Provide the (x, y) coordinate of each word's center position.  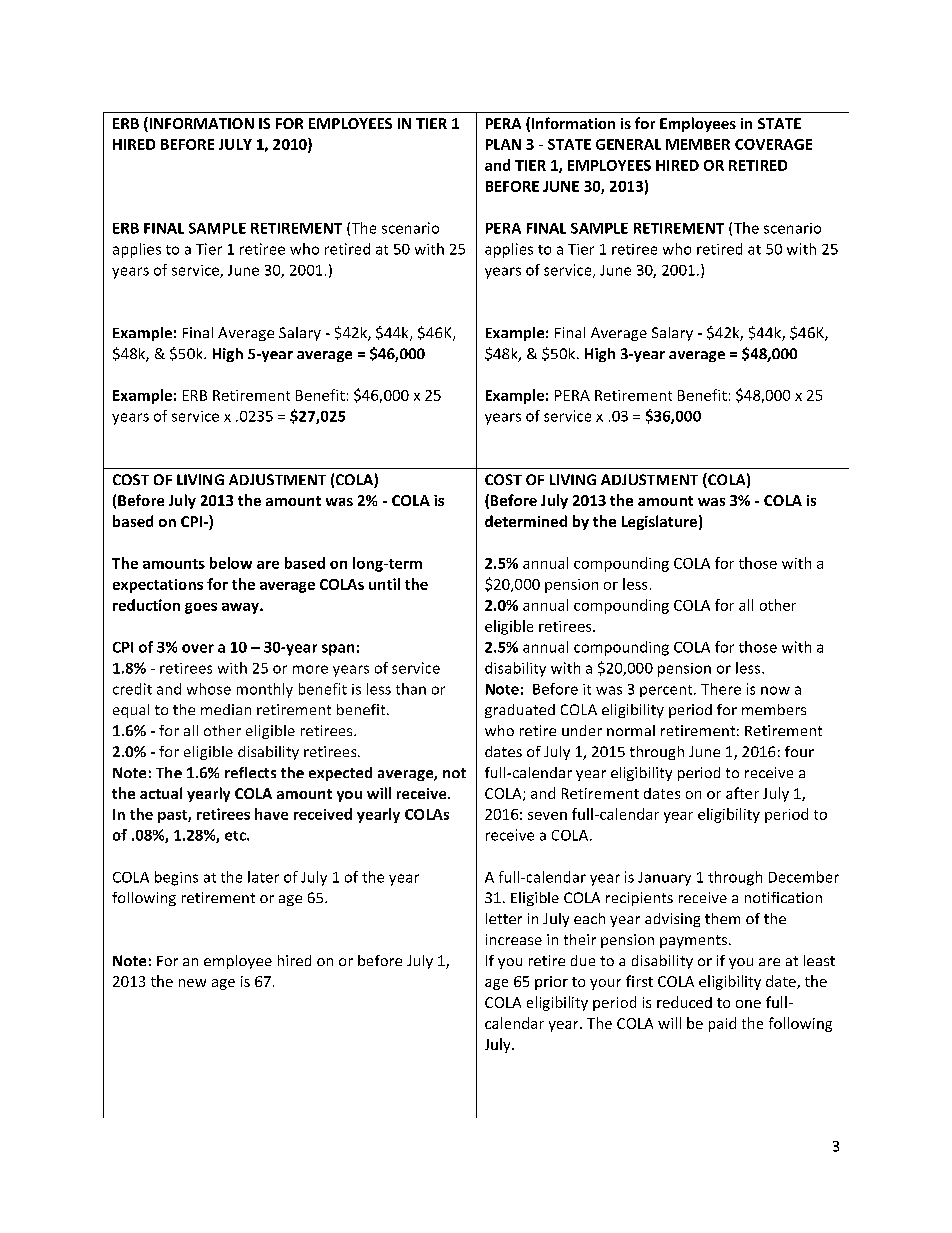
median (226, 709)
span (338, 650)
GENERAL (628, 144)
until (384, 584)
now (775, 690)
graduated (520, 711)
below (231, 563)
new (192, 983)
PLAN (503, 144)
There (721, 689)
